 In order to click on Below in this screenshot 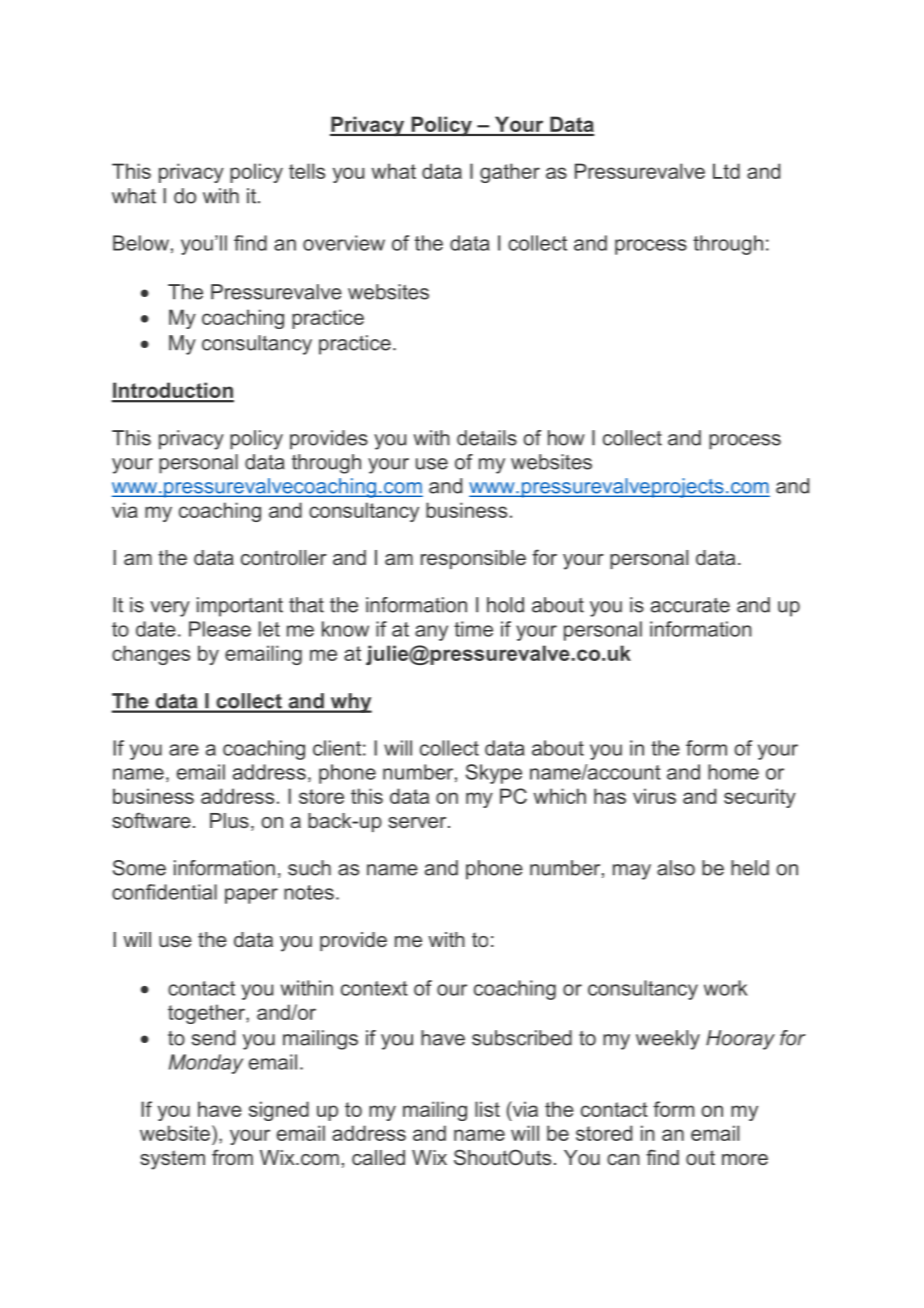, I will do `click(141, 243)`.
